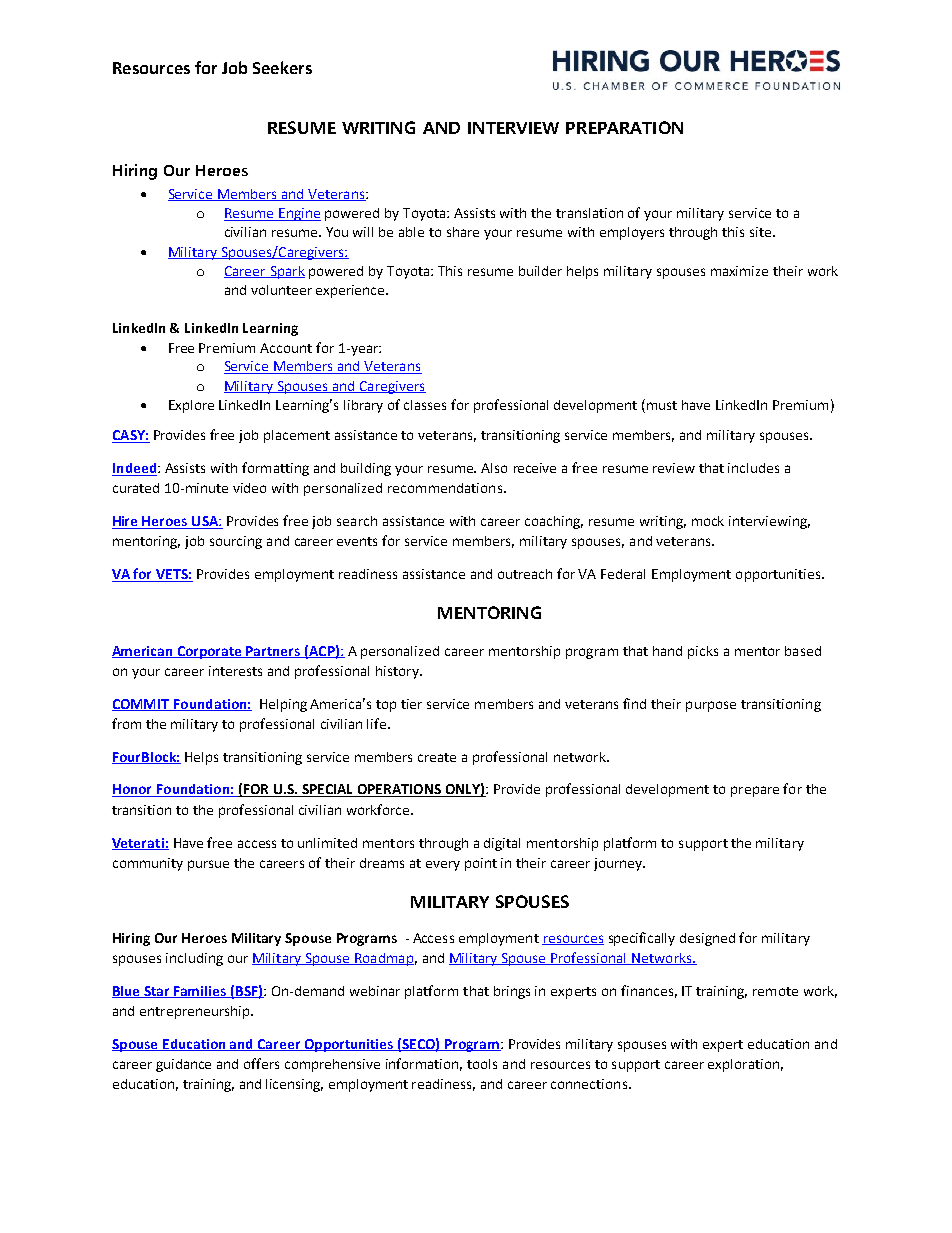 The image size is (952, 1233). What do you see at coordinates (624, 127) in the screenshot?
I see `PREPARATION` at bounding box center [624, 127].
